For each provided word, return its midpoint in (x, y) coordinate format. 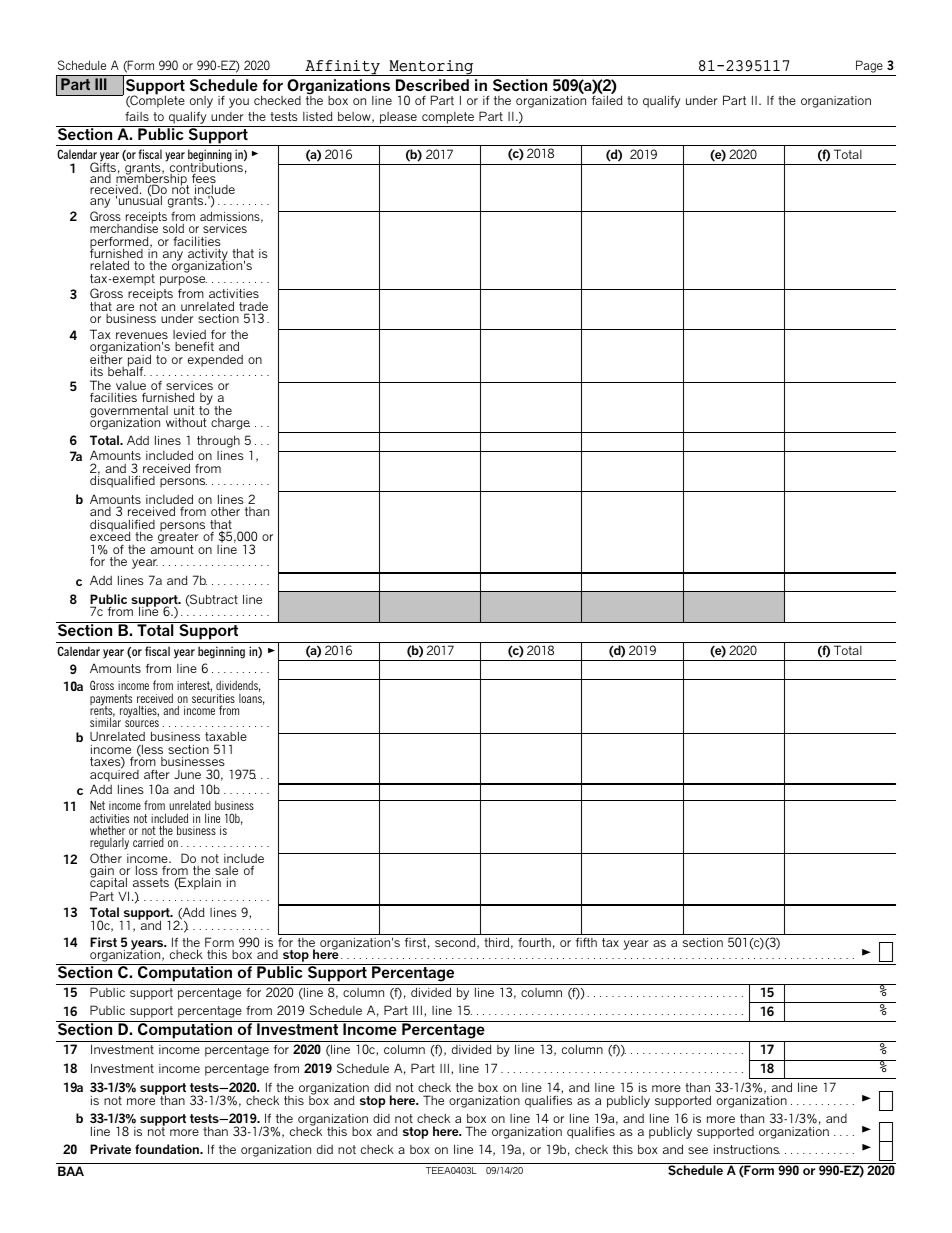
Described (432, 85)
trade (253, 308)
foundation (168, 1149)
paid (139, 361)
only (201, 102)
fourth (534, 942)
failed (607, 100)
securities (213, 700)
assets (151, 882)
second (456, 943)
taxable (226, 736)
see (698, 1150)
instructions (747, 1149)
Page (869, 66)
